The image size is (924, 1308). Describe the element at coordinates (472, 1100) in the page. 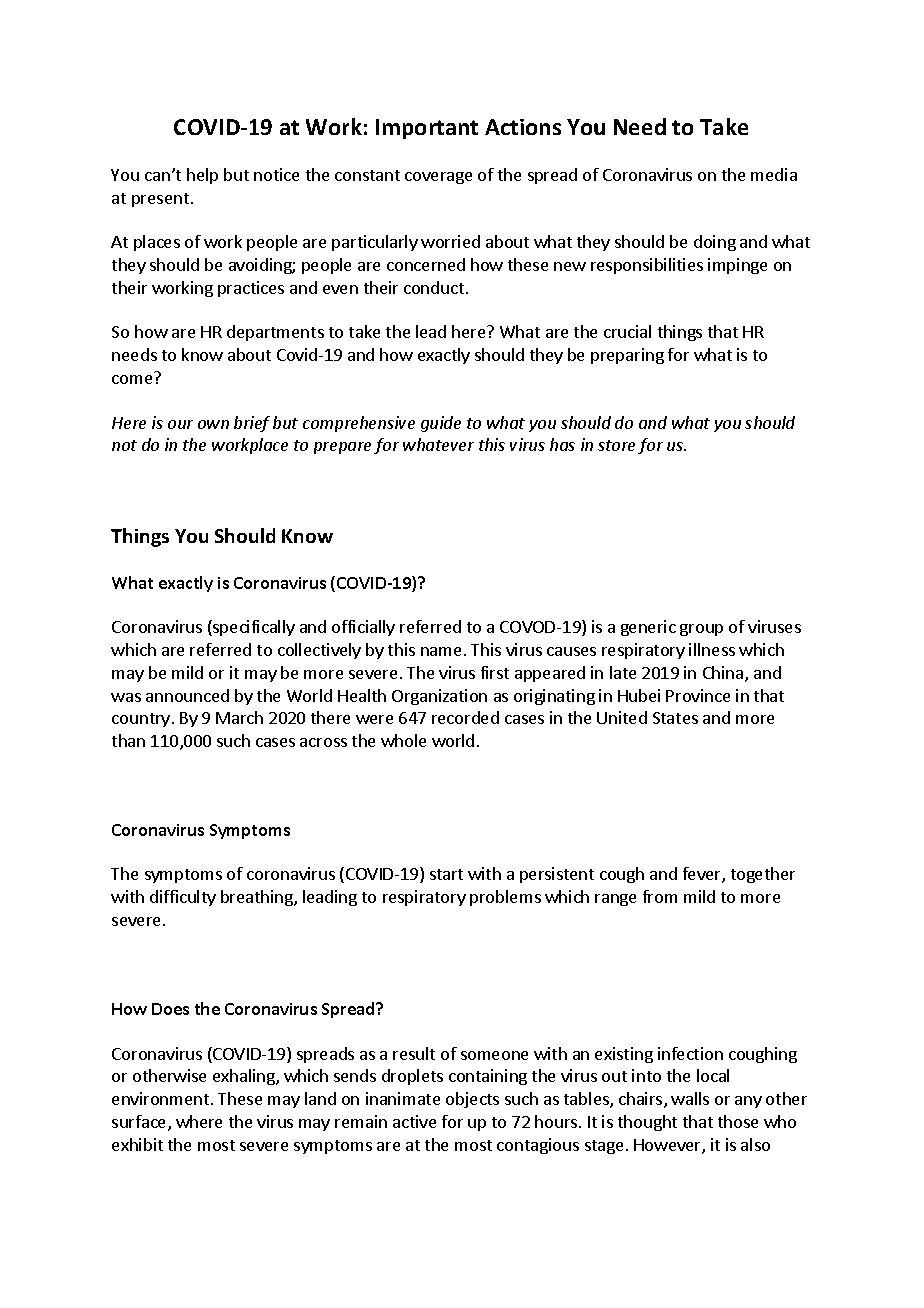

I see `objects` at that location.
